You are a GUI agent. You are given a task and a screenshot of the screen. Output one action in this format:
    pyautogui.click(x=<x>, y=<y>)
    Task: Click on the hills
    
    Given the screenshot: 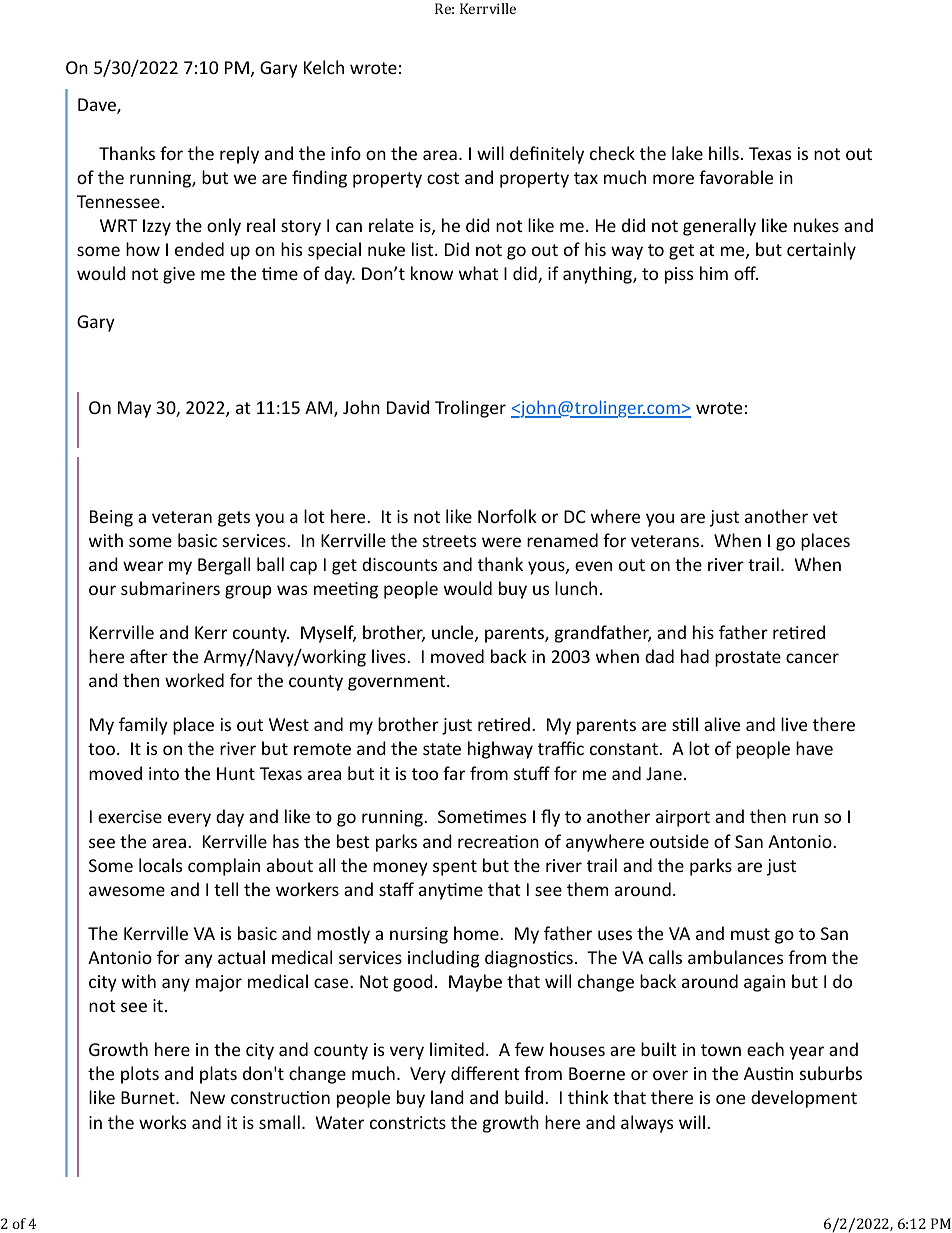 What is the action you would take?
    pyautogui.click(x=724, y=153)
